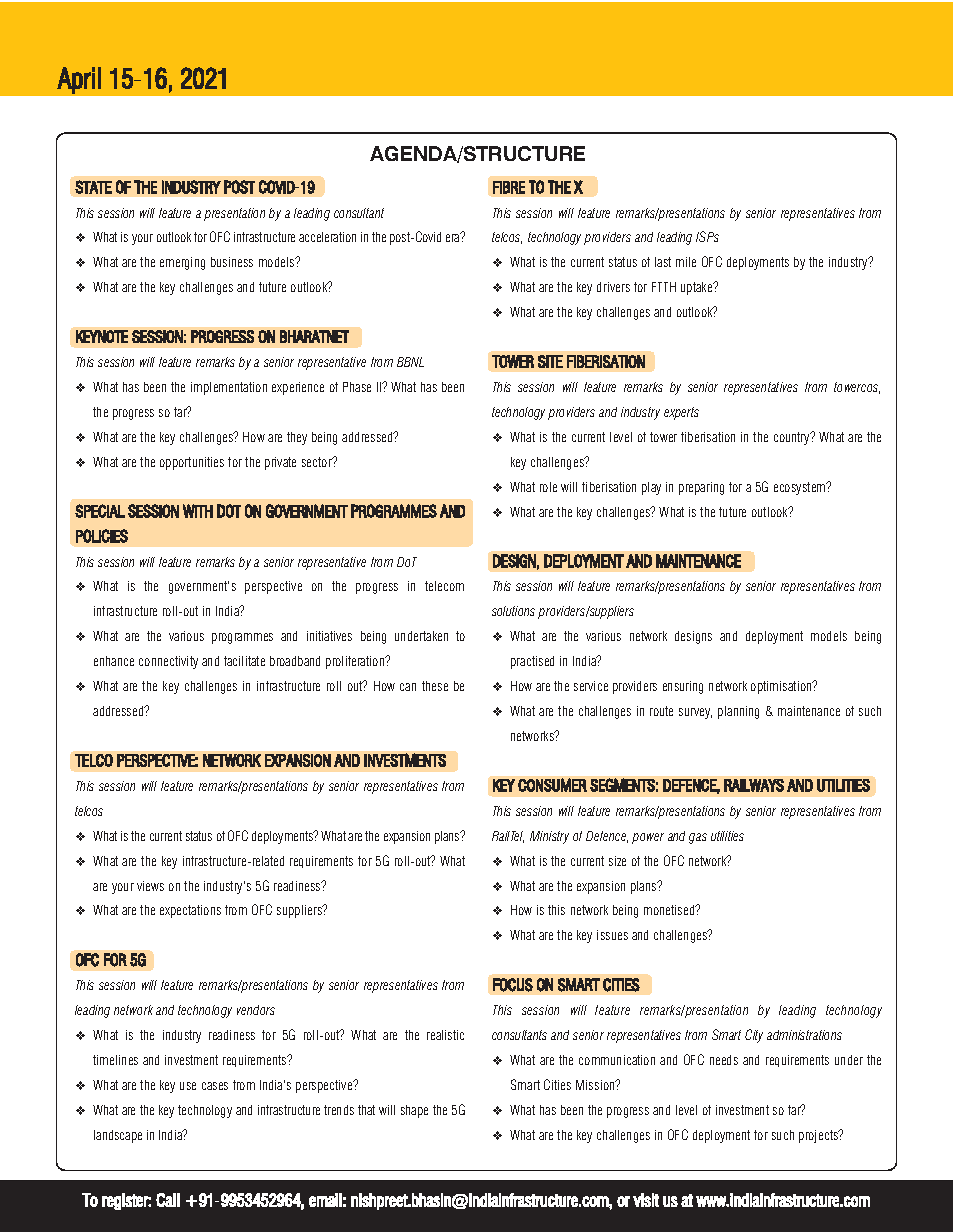 The height and width of the page is (1232, 953). What do you see at coordinates (686, 262) in the page?
I see `mile` at bounding box center [686, 262].
